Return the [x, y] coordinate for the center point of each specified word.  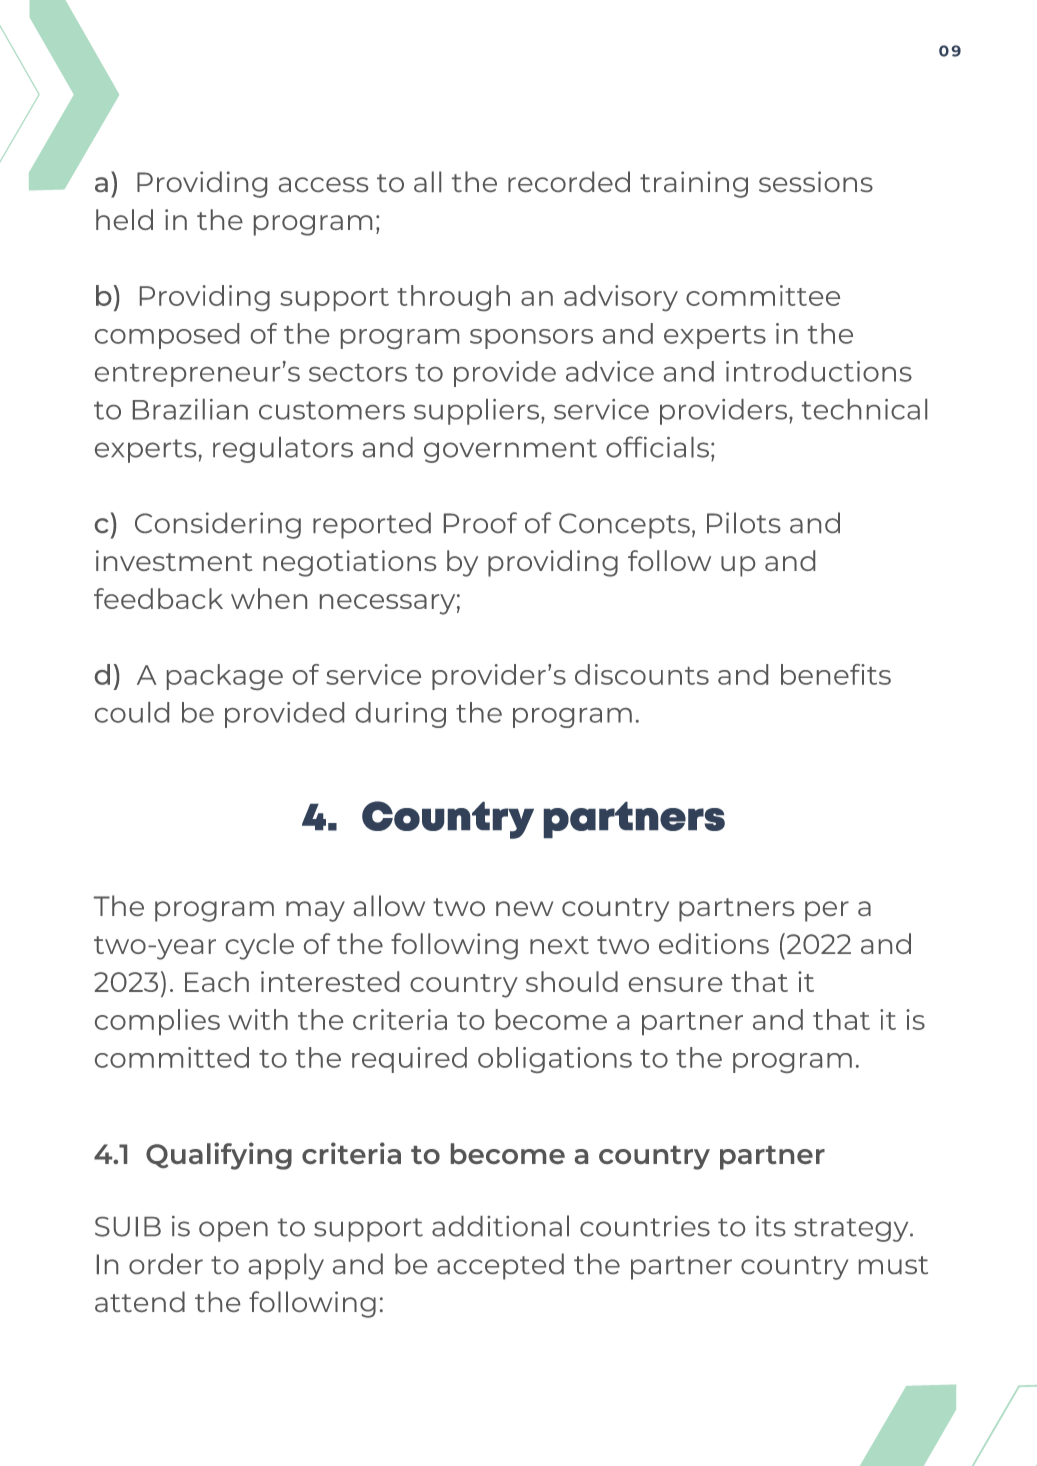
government [510, 451]
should [572, 981]
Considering [218, 525]
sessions [816, 181]
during [401, 715]
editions [714, 943]
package [225, 677]
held [124, 219]
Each [217, 981]
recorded [569, 181]
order [166, 1263]
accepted [500, 1266]
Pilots [744, 522]
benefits [836, 674]
